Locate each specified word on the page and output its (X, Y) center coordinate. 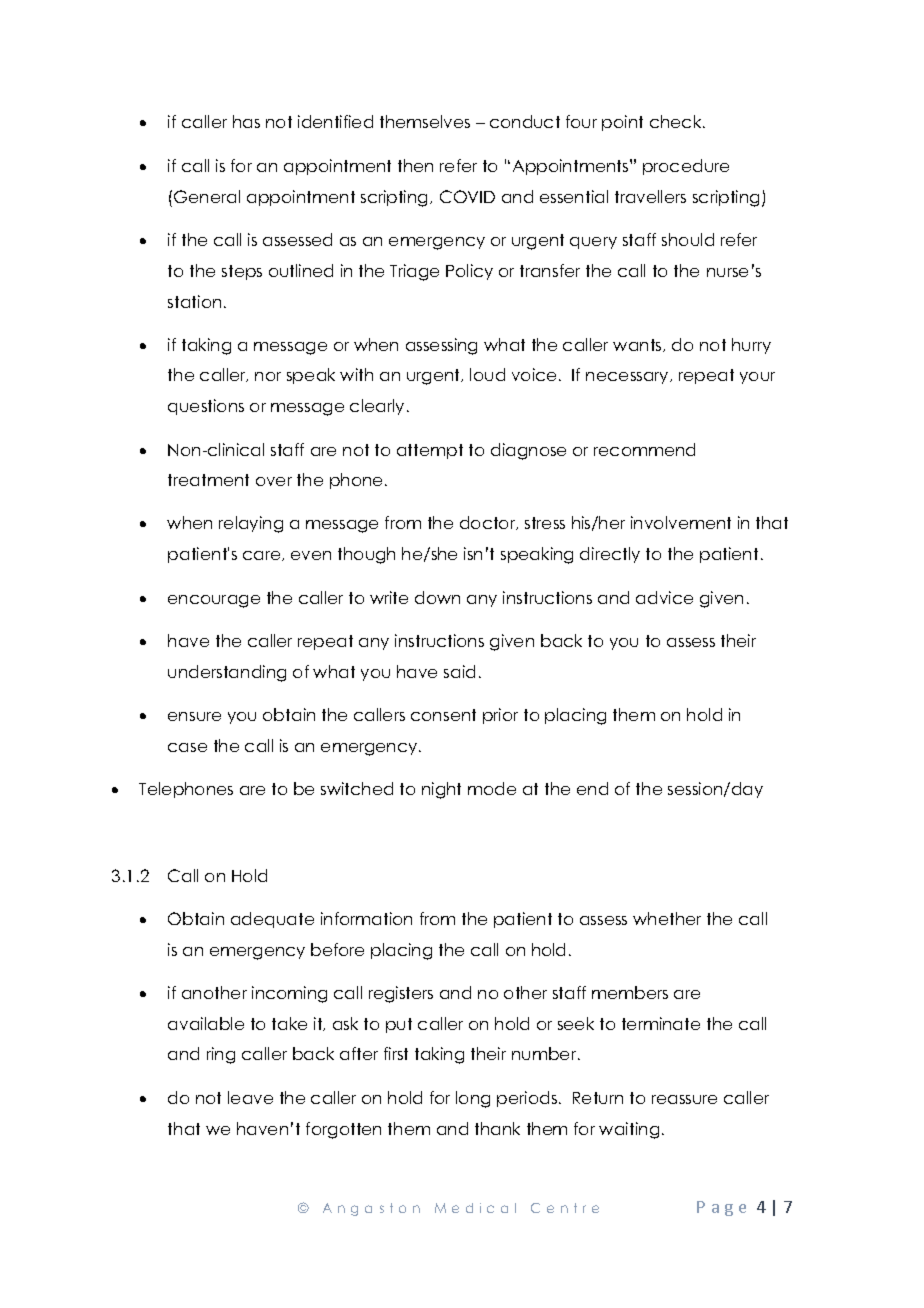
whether (667, 918)
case (187, 747)
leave (250, 1097)
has (246, 121)
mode (492, 788)
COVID (467, 196)
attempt (430, 451)
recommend (644, 449)
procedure (686, 167)
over (274, 481)
